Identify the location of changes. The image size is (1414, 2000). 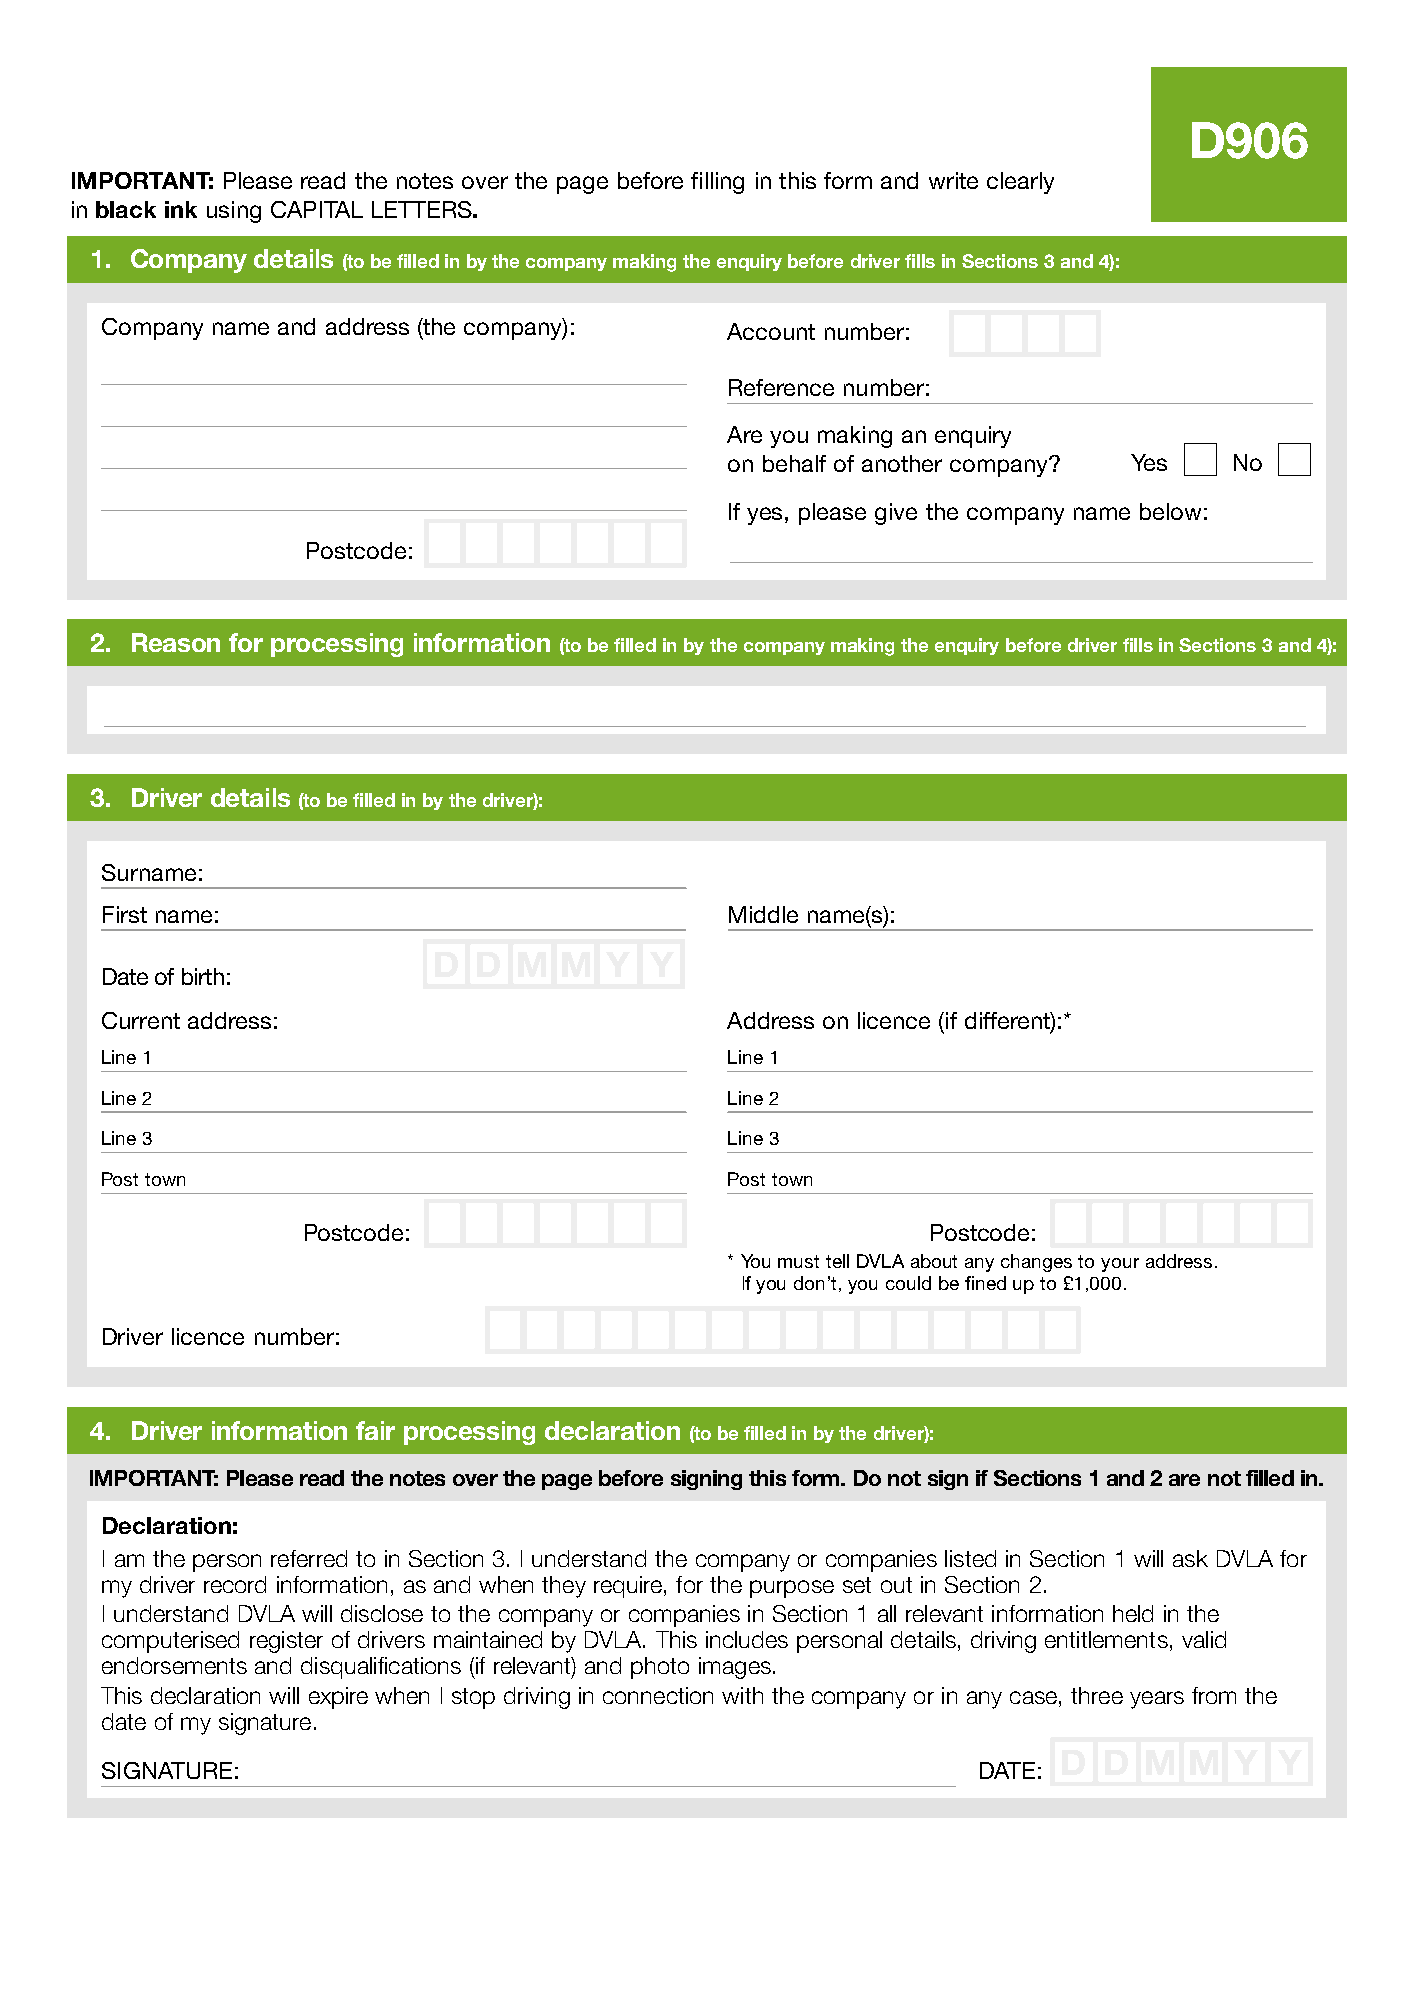
(1036, 1263).
